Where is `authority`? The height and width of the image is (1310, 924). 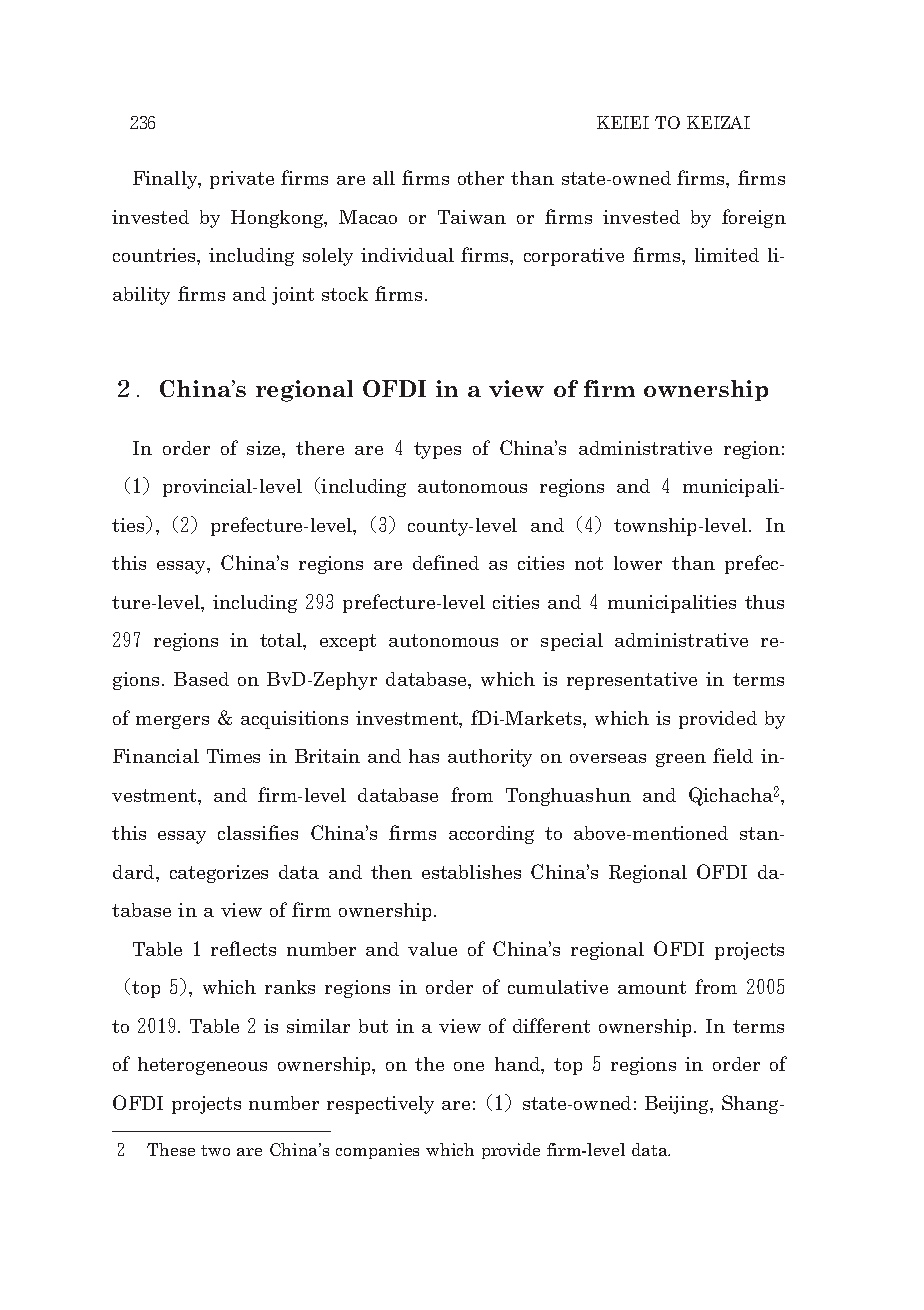
authority is located at coordinates (490, 758).
